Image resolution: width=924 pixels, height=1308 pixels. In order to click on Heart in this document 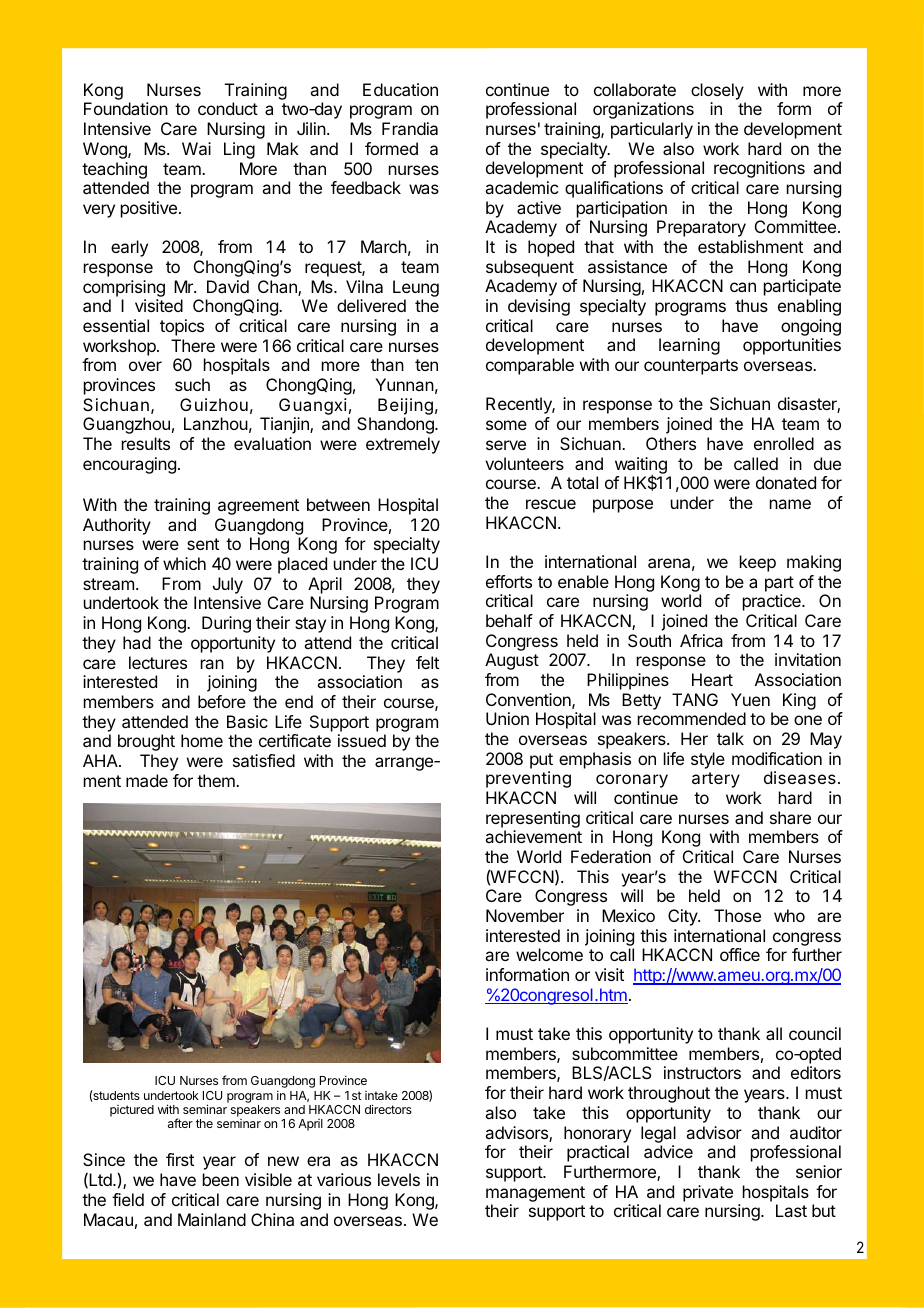, I will do `click(712, 679)`.
